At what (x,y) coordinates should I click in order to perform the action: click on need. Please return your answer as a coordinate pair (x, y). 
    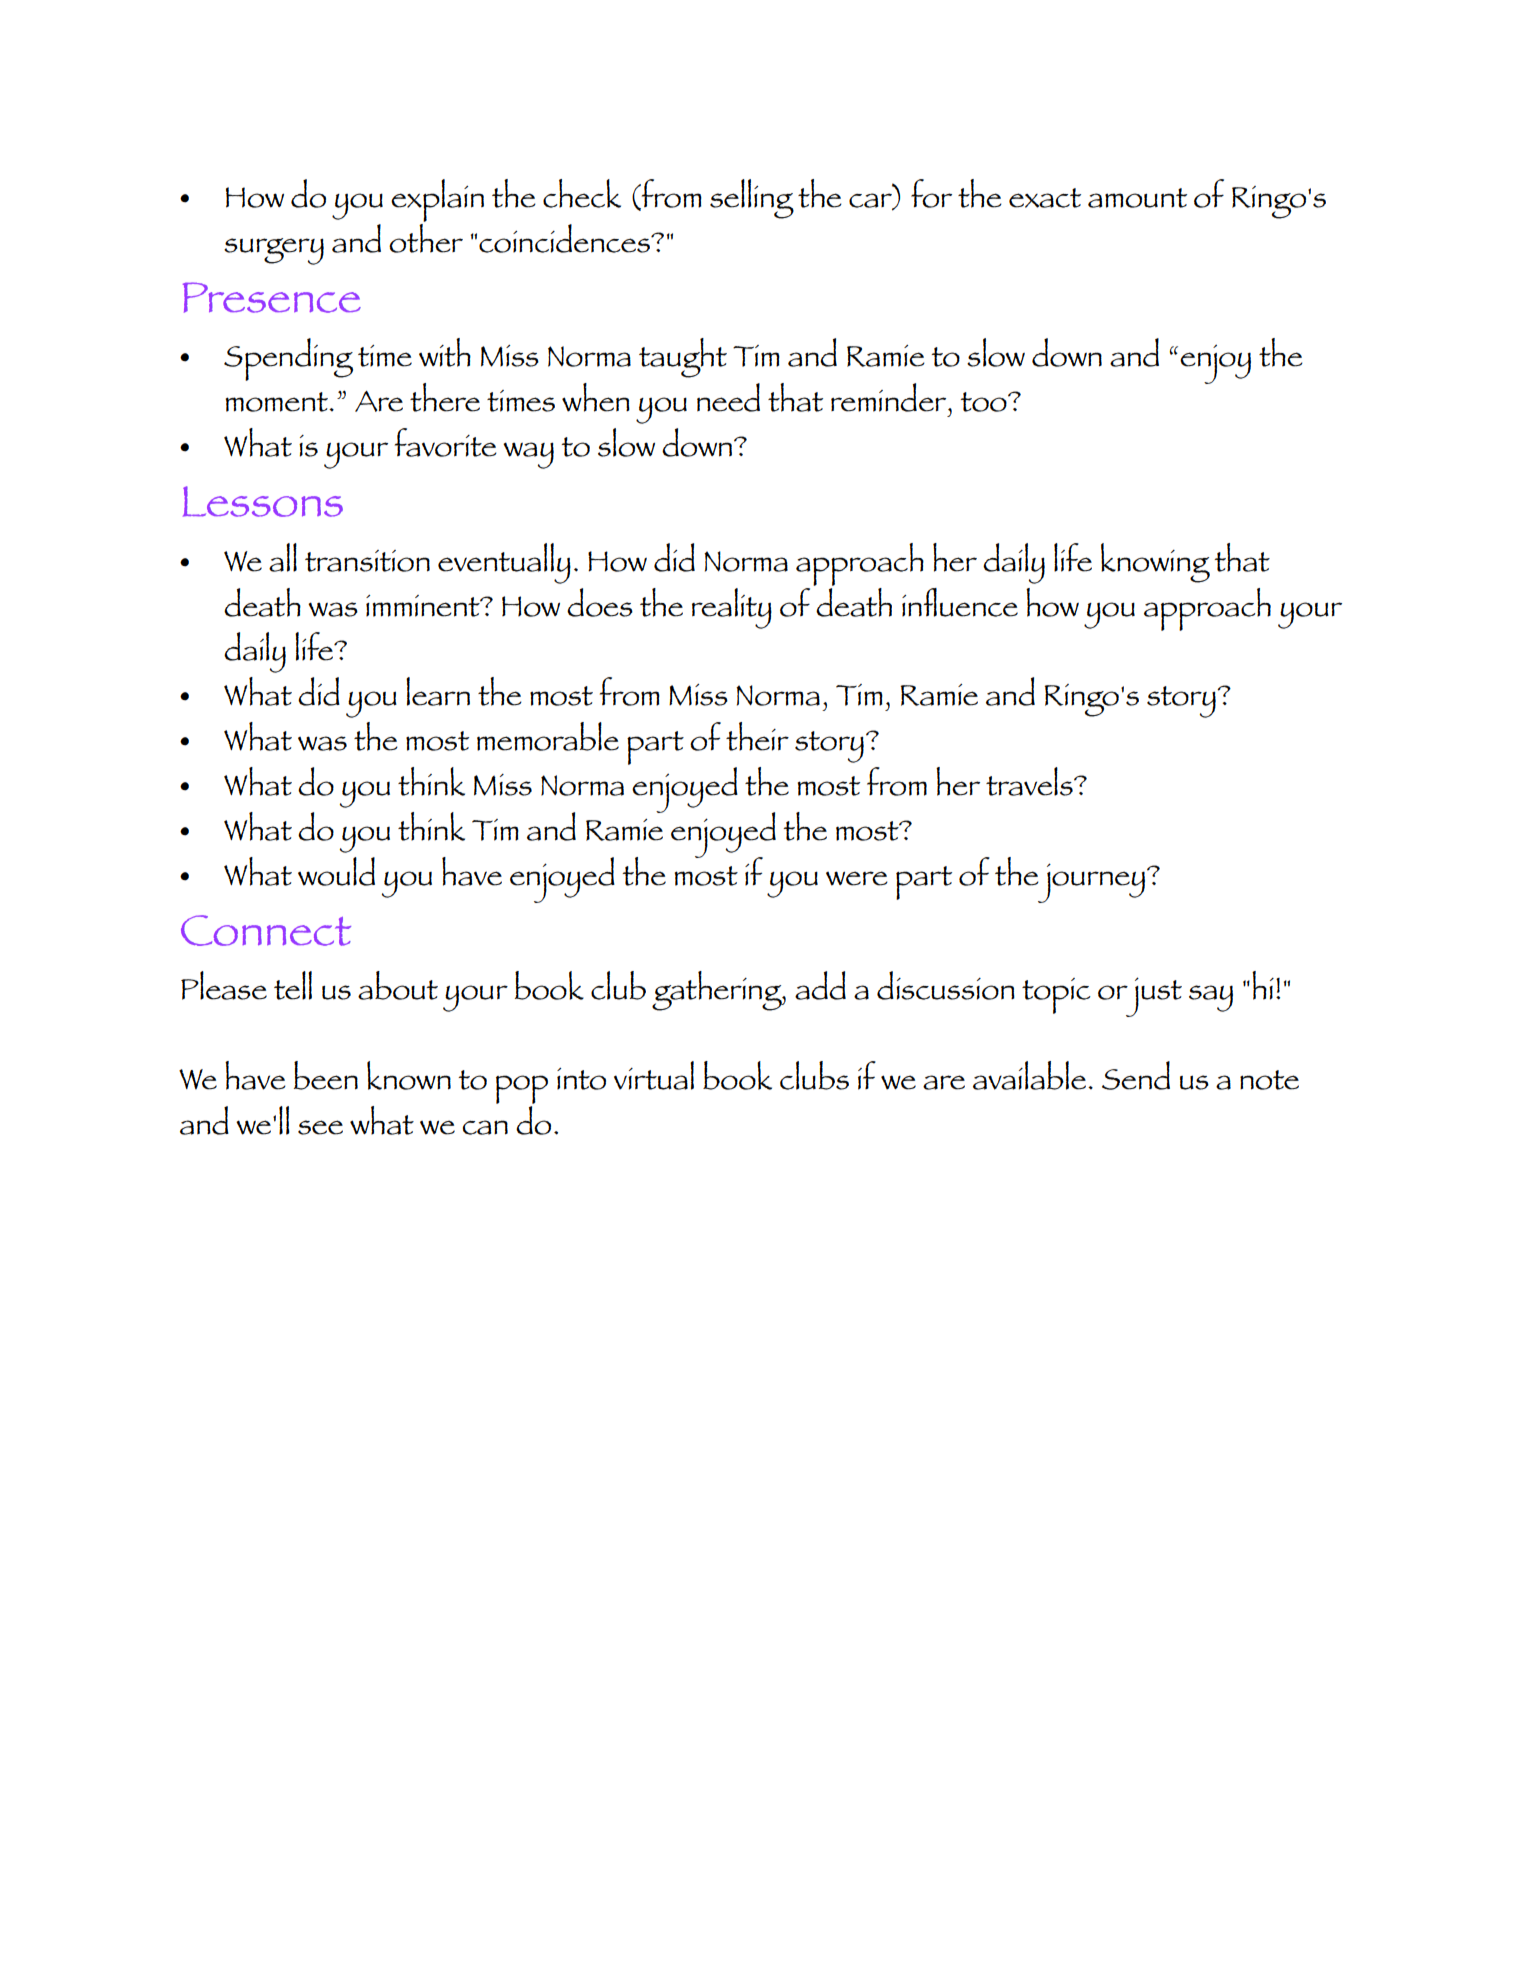
    Looking at the image, I should click on (728, 397).
